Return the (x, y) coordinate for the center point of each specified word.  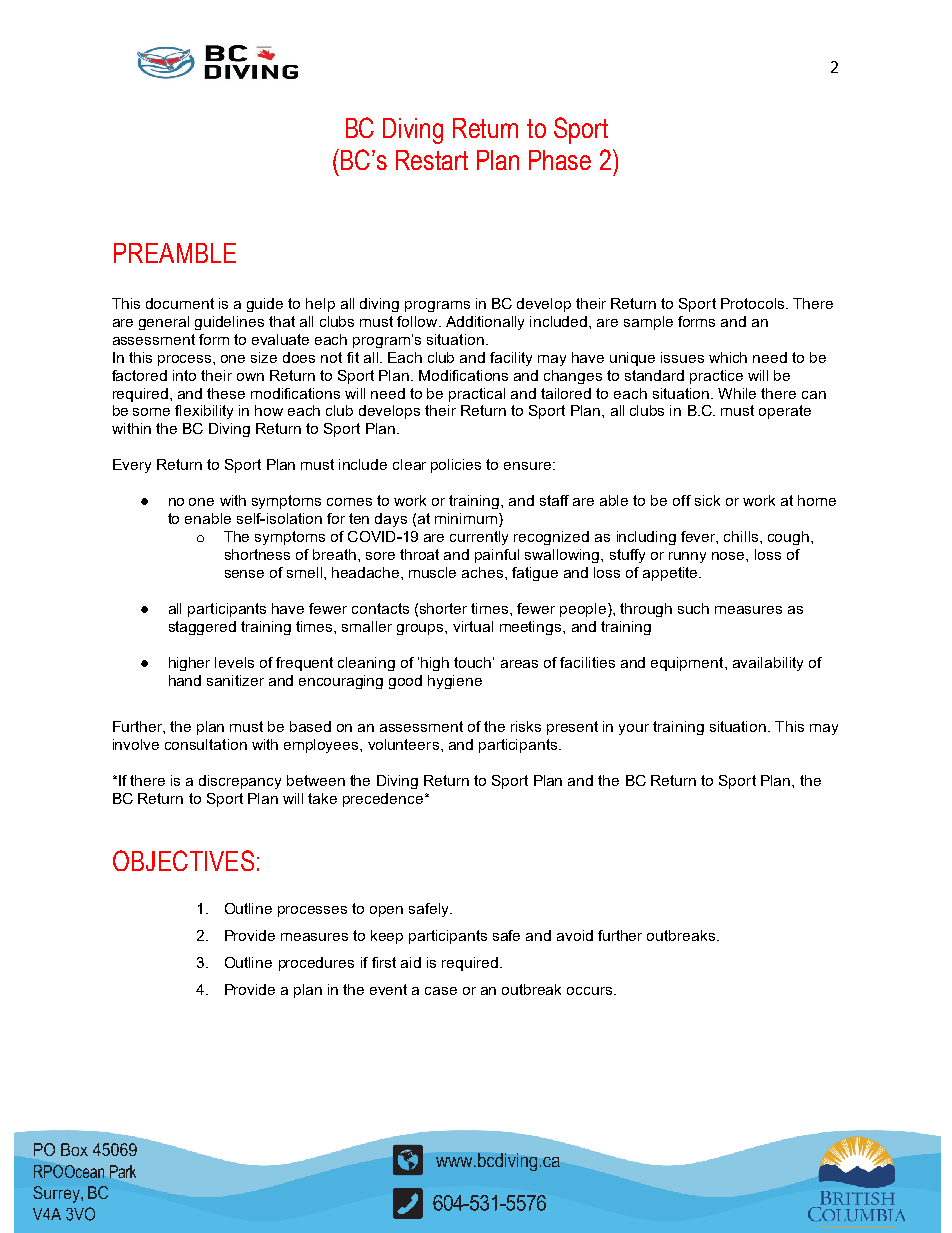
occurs (591, 991)
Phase (560, 160)
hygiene (455, 682)
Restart (432, 160)
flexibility (204, 412)
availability (768, 664)
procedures (316, 964)
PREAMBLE (175, 253)
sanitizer (235, 680)
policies (456, 466)
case (441, 991)
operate (785, 412)
